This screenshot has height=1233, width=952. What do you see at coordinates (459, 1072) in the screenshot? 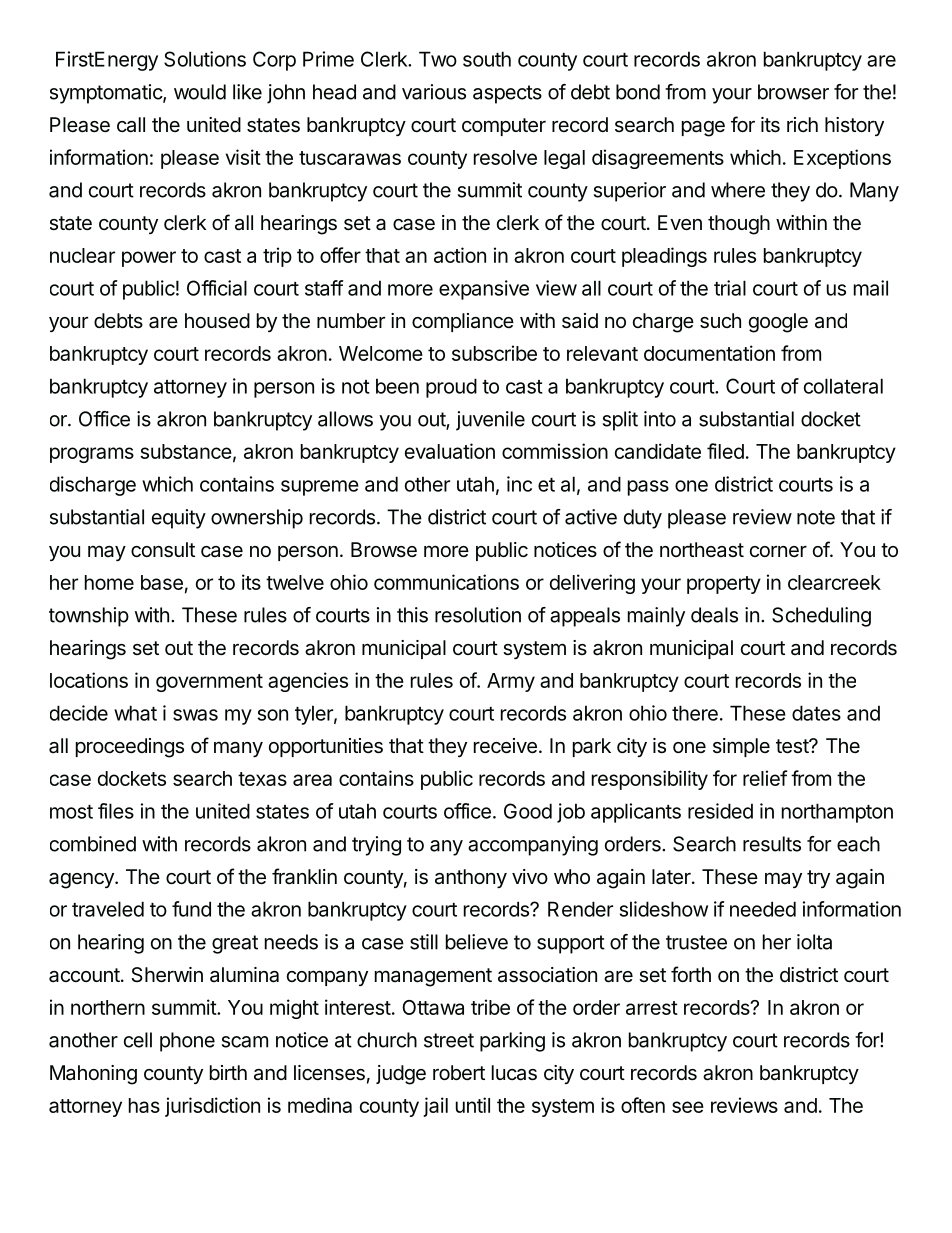
I see `robert` at bounding box center [459, 1072].
